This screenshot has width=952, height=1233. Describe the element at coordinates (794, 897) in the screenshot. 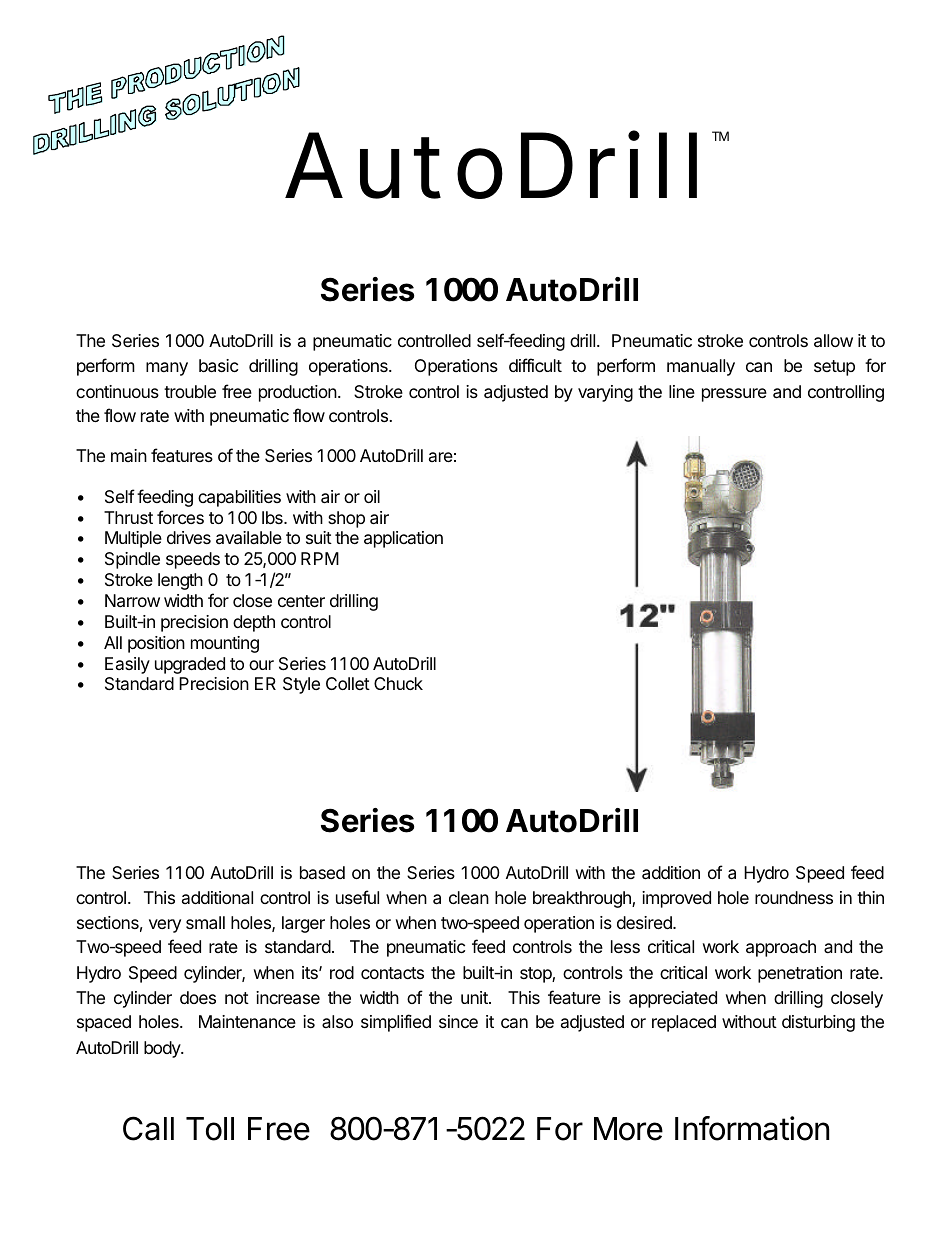

I see `roundness` at that location.
